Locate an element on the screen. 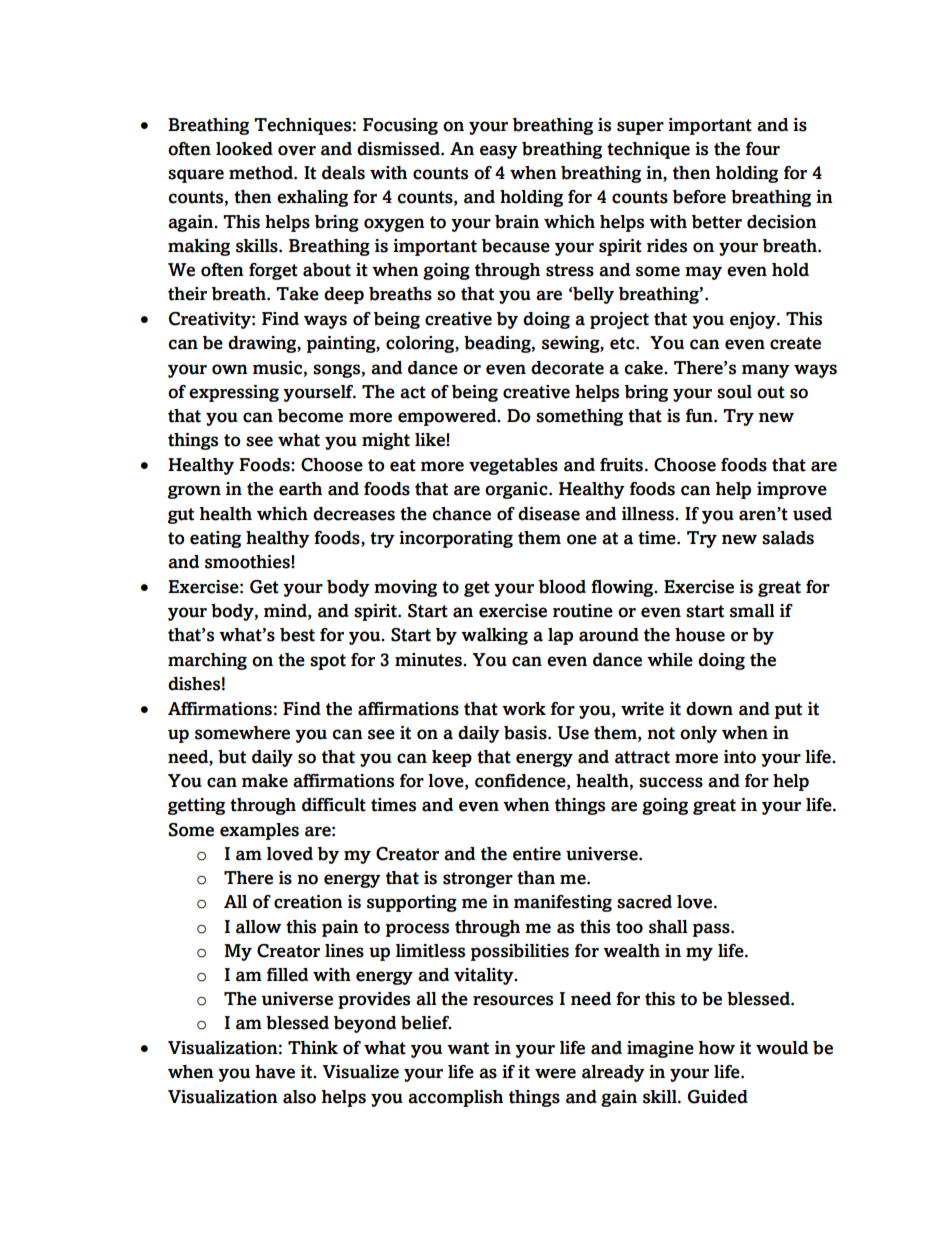 Image resolution: width=952 pixels, height=1233 pixels. entire is located at coordinates (537, 854).
